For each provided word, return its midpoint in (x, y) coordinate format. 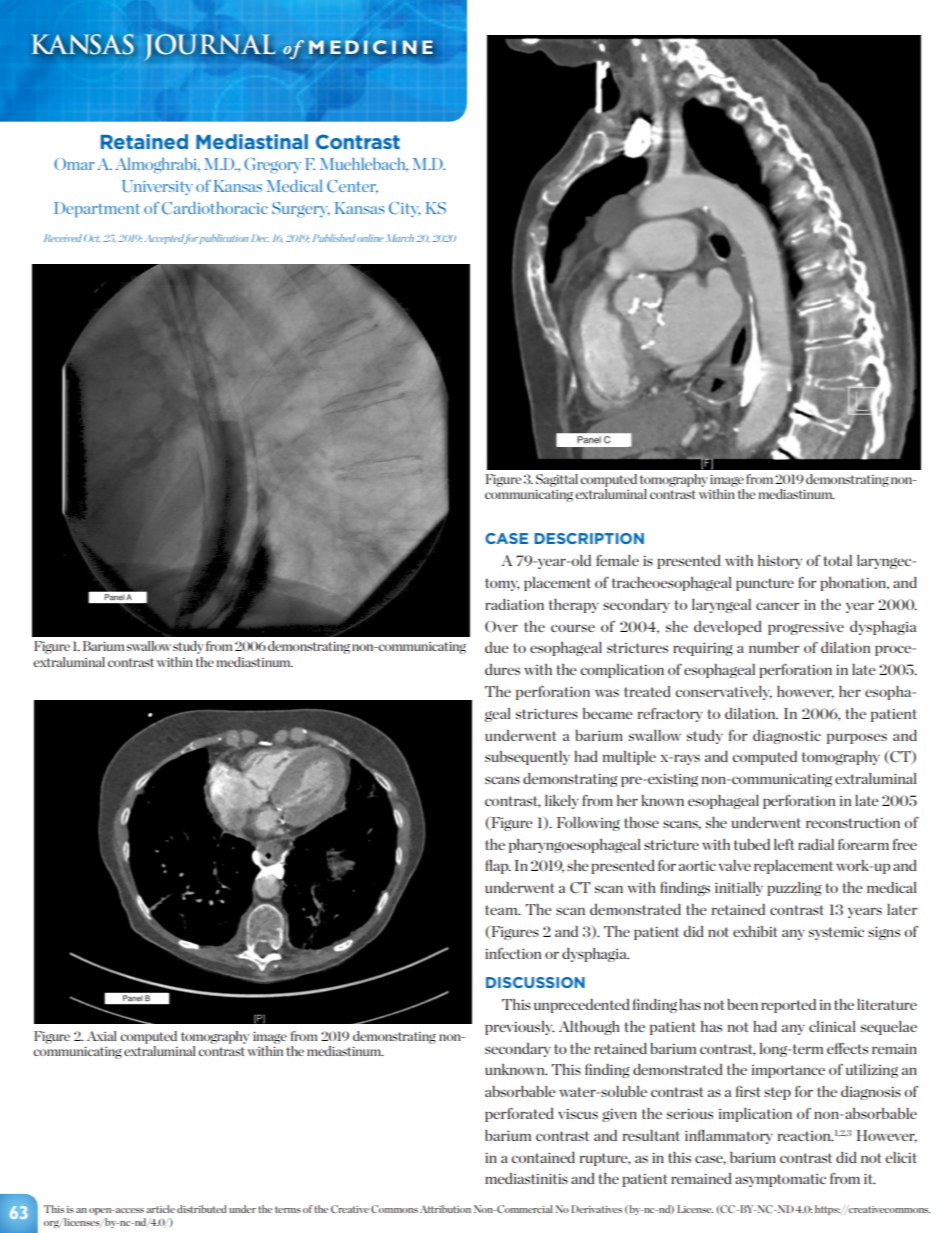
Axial (101, 1036)
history (780, 562)
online (370, 238)
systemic (836, 933)
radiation (514, 604)
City (404, 210)
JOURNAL (209, 47)
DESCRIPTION (589, 538)
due (497, 647)
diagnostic (787, 737)
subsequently (527, 758)
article (160, 1209)
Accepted (165, 239)
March (400, 238)
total (837, 560)
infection (513, 953)
